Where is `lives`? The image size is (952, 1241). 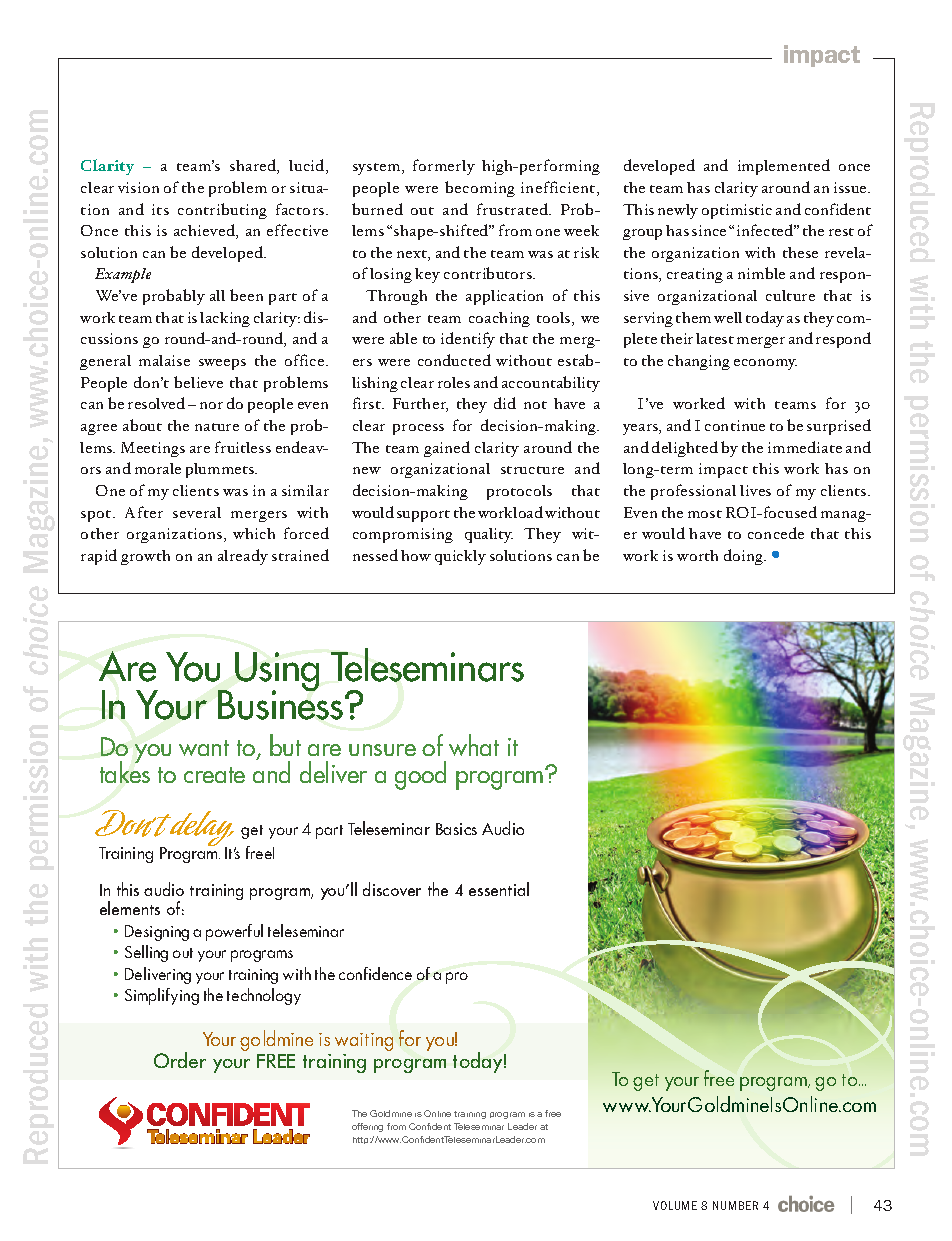
lives is located at coordinates (755, 490).
